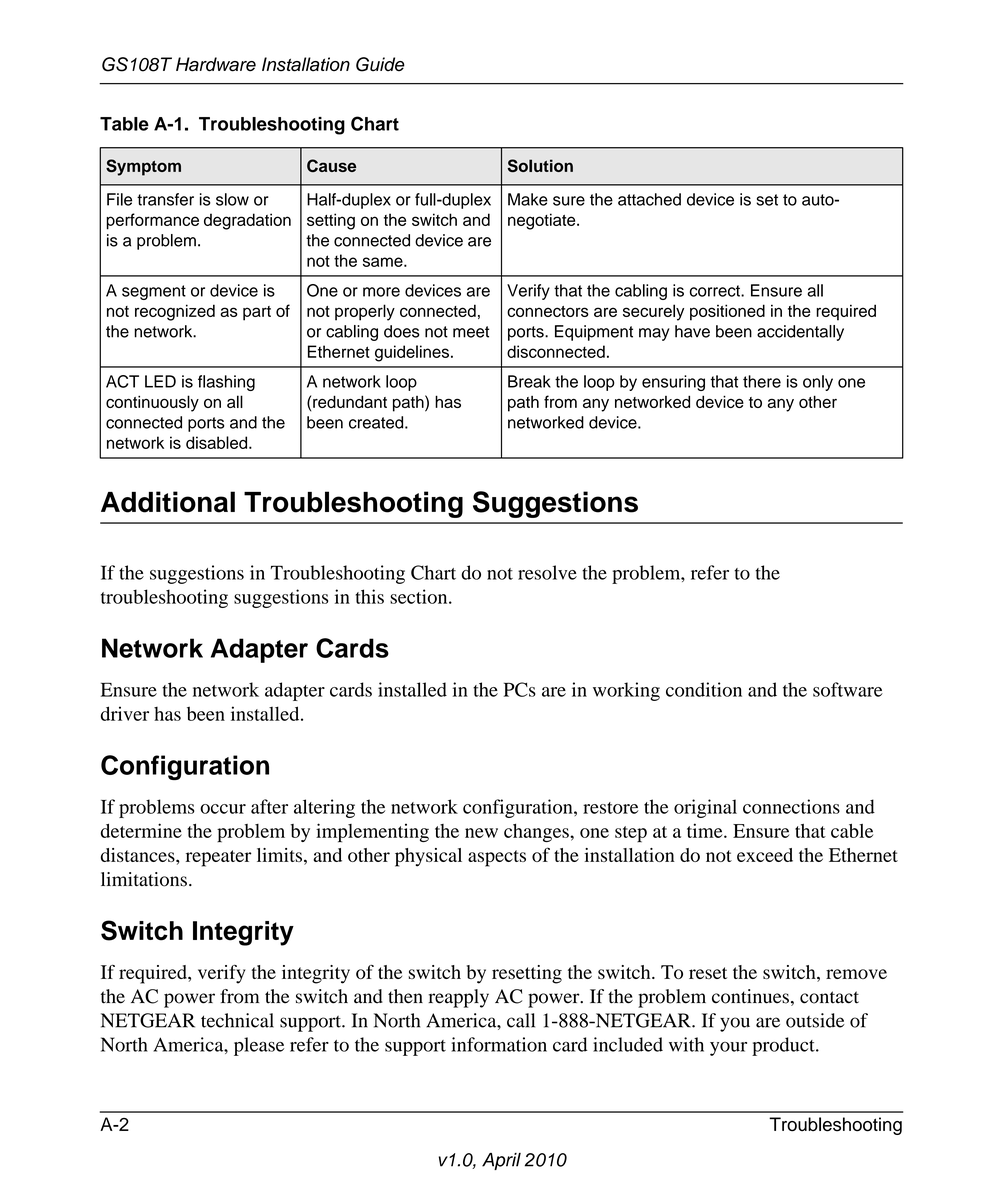  What do you see at coordinates (259, 1046) in the screenshot?
I see `please` at bounding box center [259, 1046].
